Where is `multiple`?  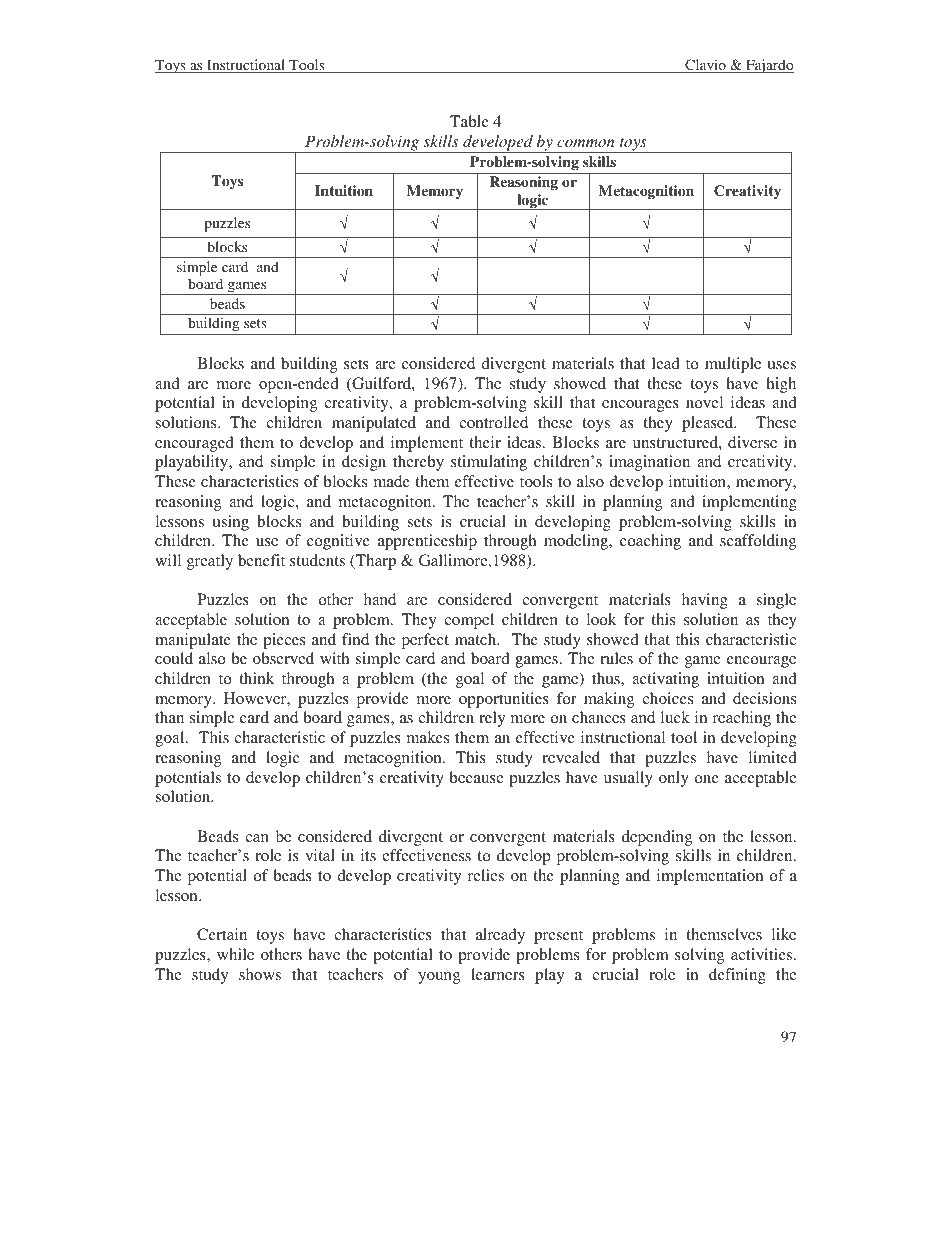 multiple is located at coordinates (733, 365).
